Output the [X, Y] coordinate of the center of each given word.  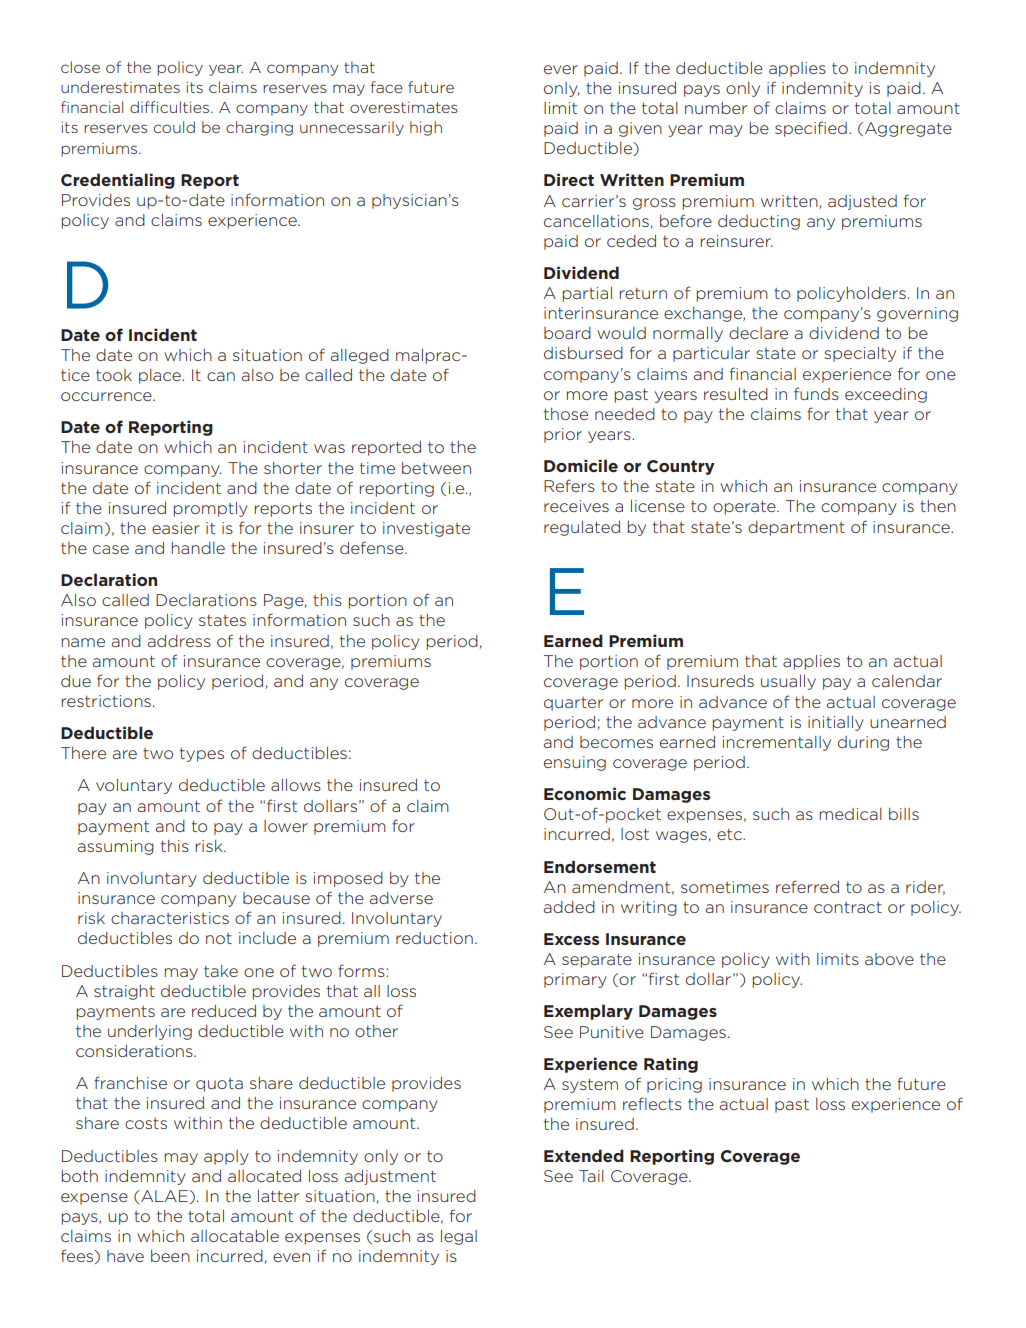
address [179, 641]
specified [811, 129]
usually [788, 682]
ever [561, 69]
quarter [573, 704]
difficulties [171, 107]
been [170, 1256]
